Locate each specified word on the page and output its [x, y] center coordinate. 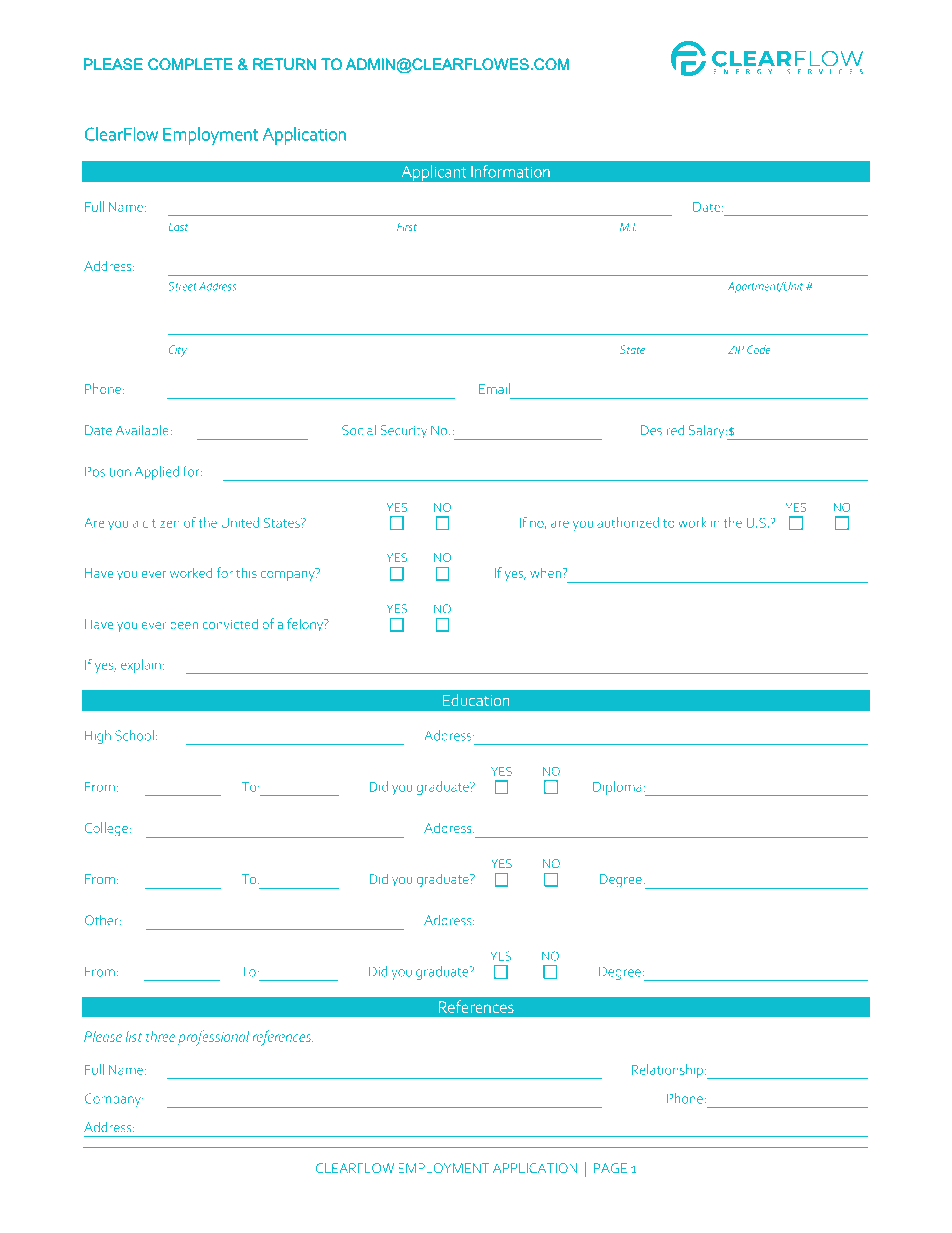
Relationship [667, 1071]
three [160, 1036]
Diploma [617, 788]
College [106, 829]
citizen [161, 523]
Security [403, 431]
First [407, 226]
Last [178, 227]
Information [510, 171]
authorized [628, 522]
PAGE [610, 1168]
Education [476, 700]
